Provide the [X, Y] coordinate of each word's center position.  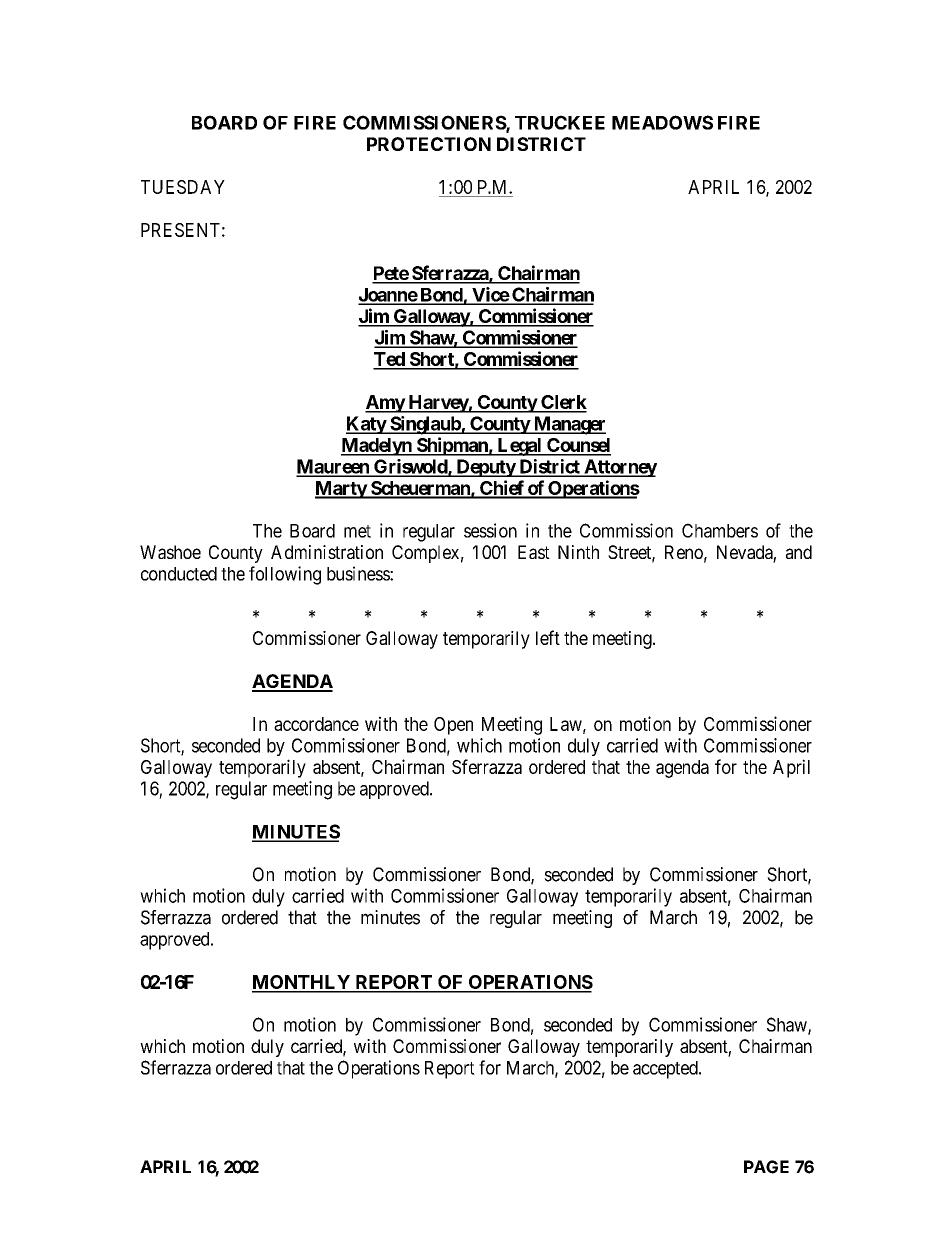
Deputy [485, 468]
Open [453, 726]
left [548, 637]
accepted [666, 1070]
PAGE [766, 1167]
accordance [316, 724]
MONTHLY [302, 983]
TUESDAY [183, 187]
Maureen [333, 467]
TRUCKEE [560, 122]
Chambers [720, 530]
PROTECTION [429, 144]
